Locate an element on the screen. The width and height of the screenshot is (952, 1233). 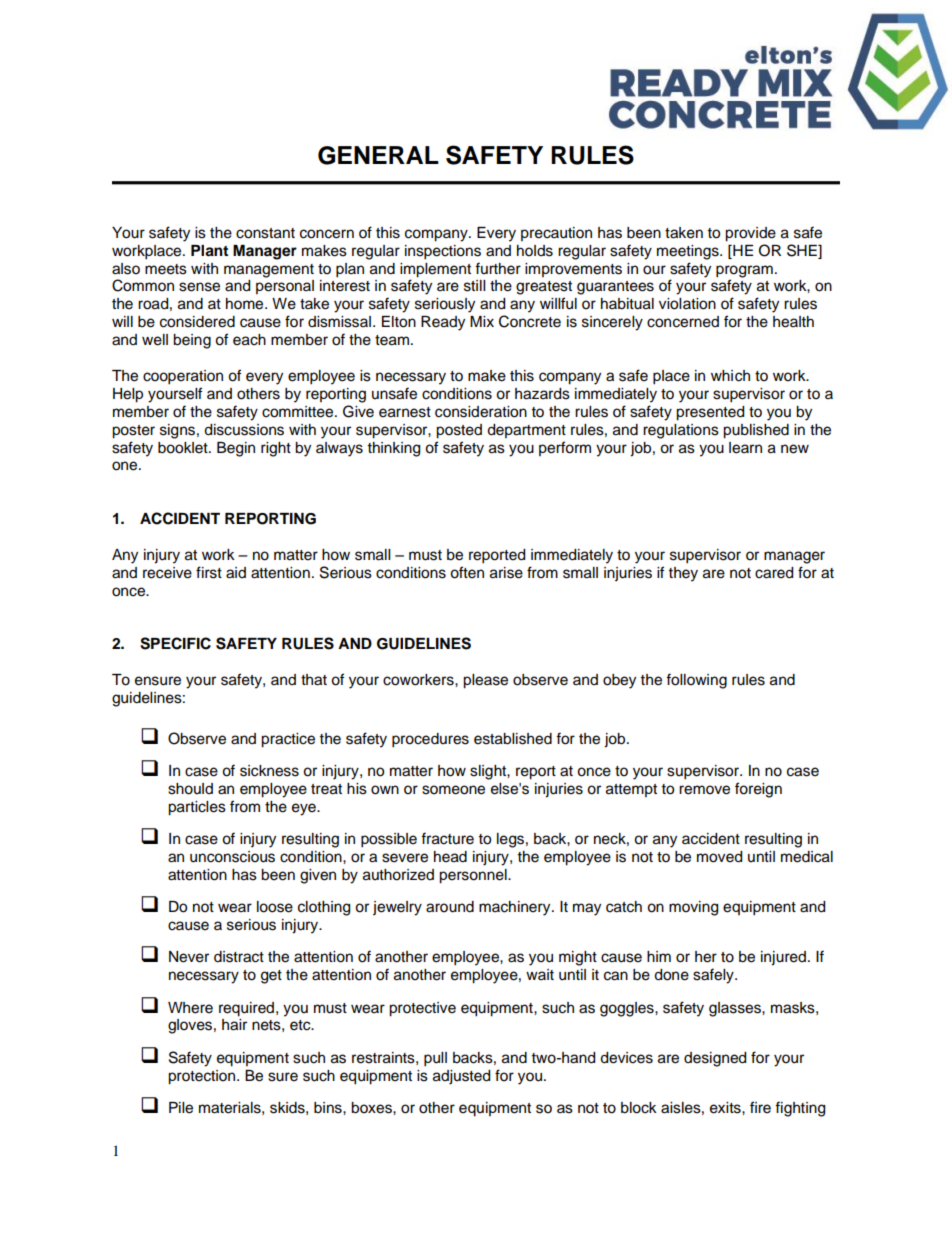
following is located at coordinates (696, 681).
